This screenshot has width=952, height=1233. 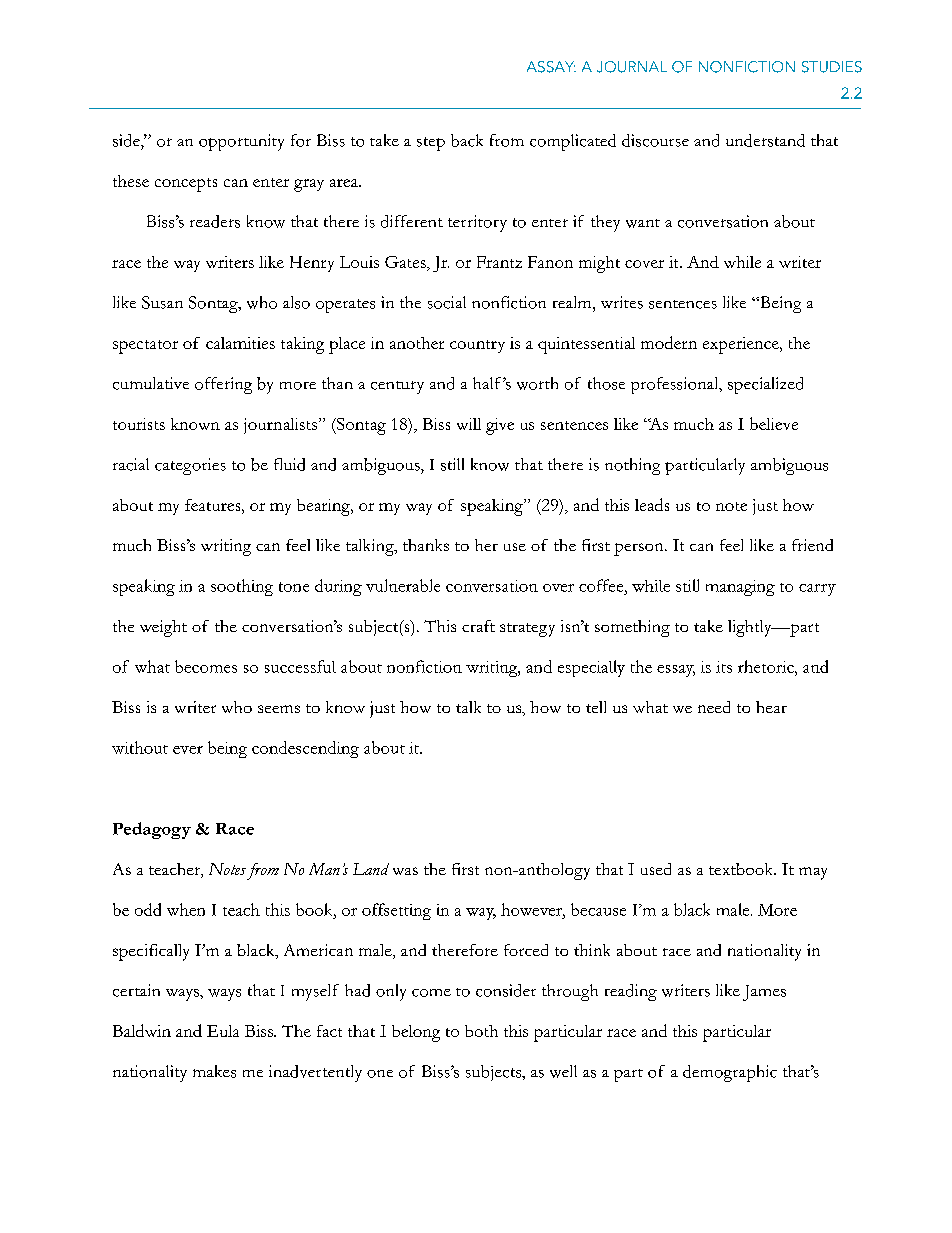 I want to click on soothing, so click(x=242, y=587).
